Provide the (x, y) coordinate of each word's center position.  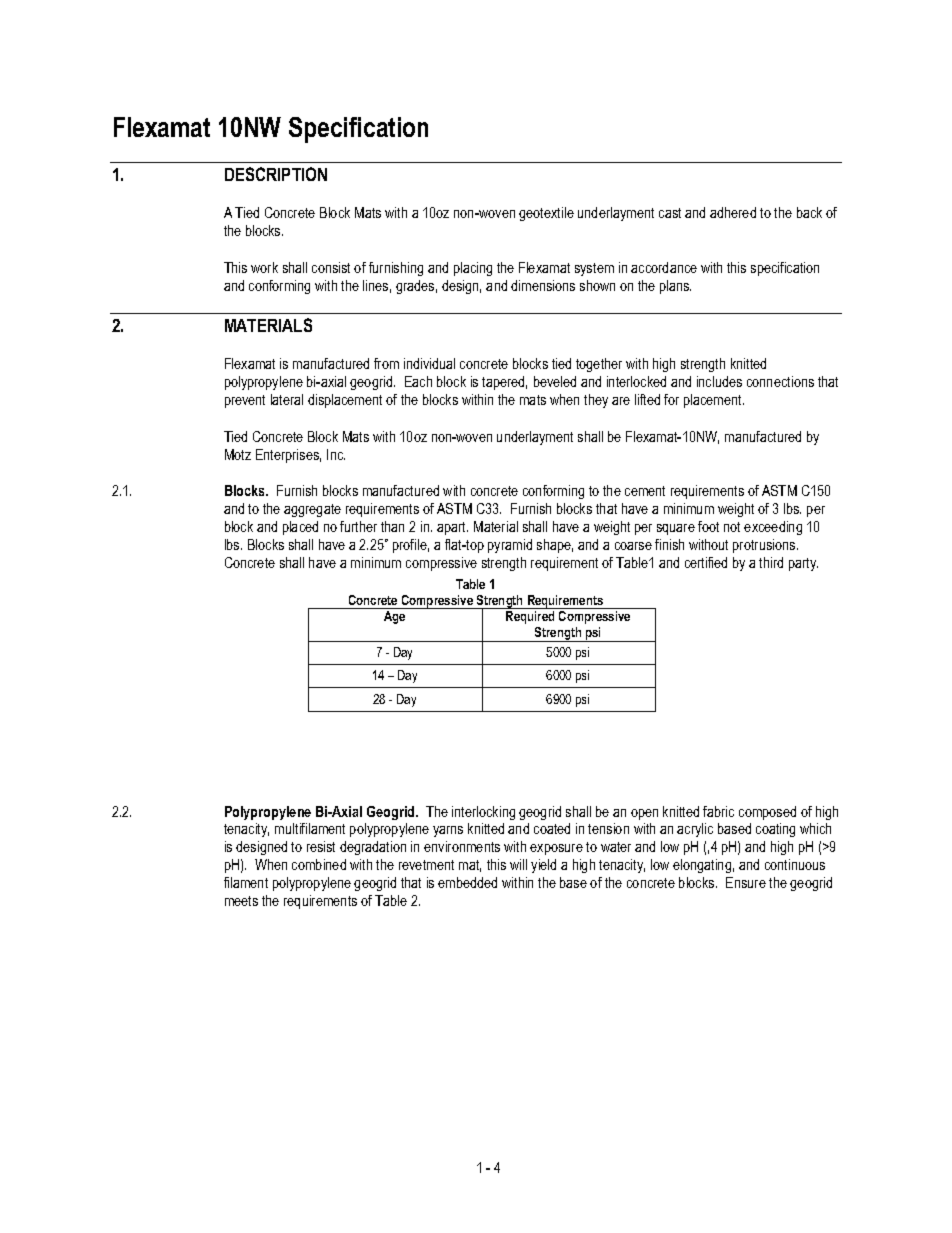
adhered (733, 212)
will (518, 864)
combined (319, 864)
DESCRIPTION (276, 174)
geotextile (546, 214)
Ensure (746, 882)
